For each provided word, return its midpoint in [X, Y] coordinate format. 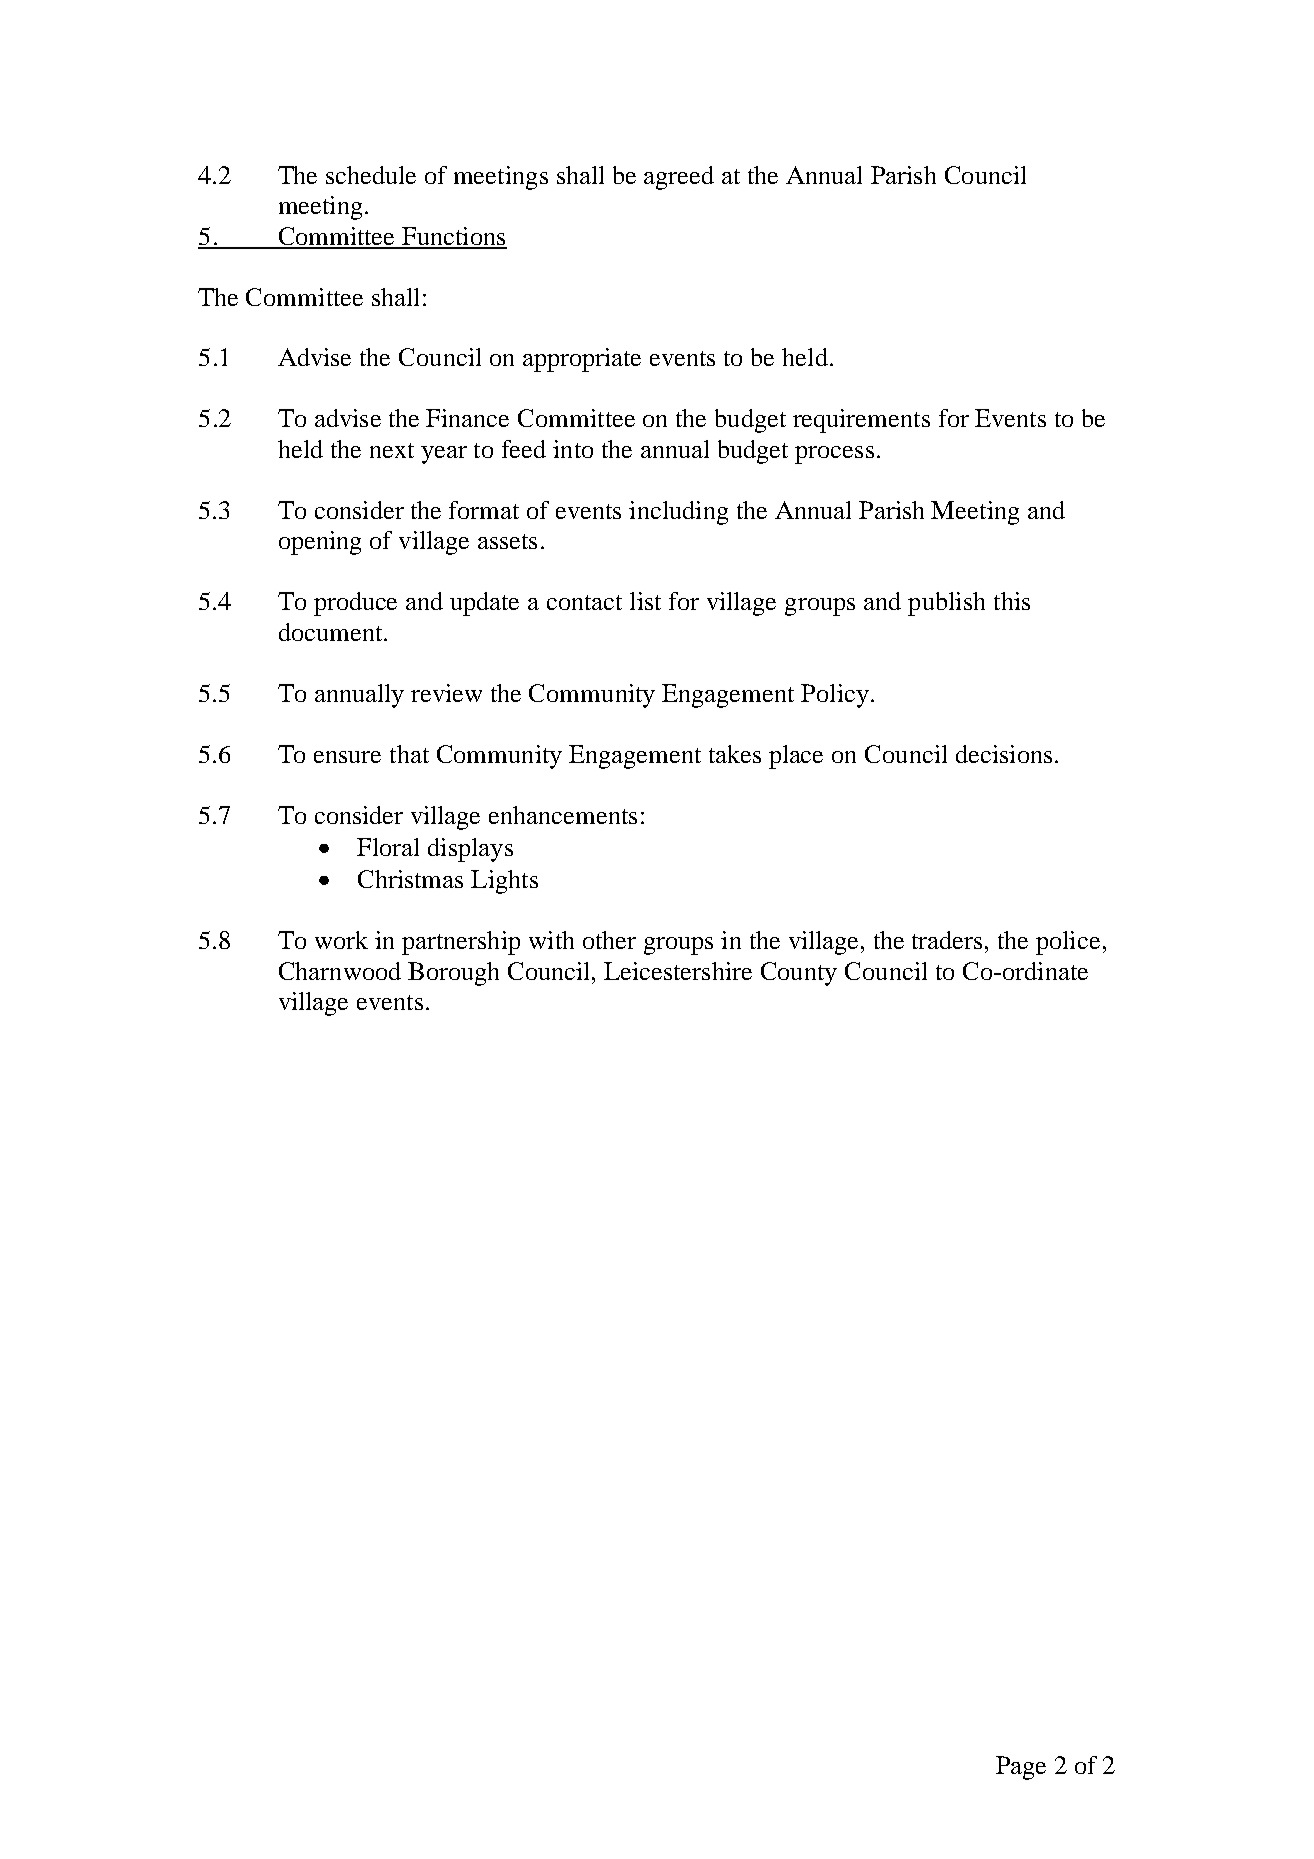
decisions [1004, 754]
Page [1021, 1768]
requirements [861, 421]
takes [735, 754]
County [799, 974]
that [409, 754]
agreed [679, 178]
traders [947, 940]
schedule [371, 175]
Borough [453, 974]
